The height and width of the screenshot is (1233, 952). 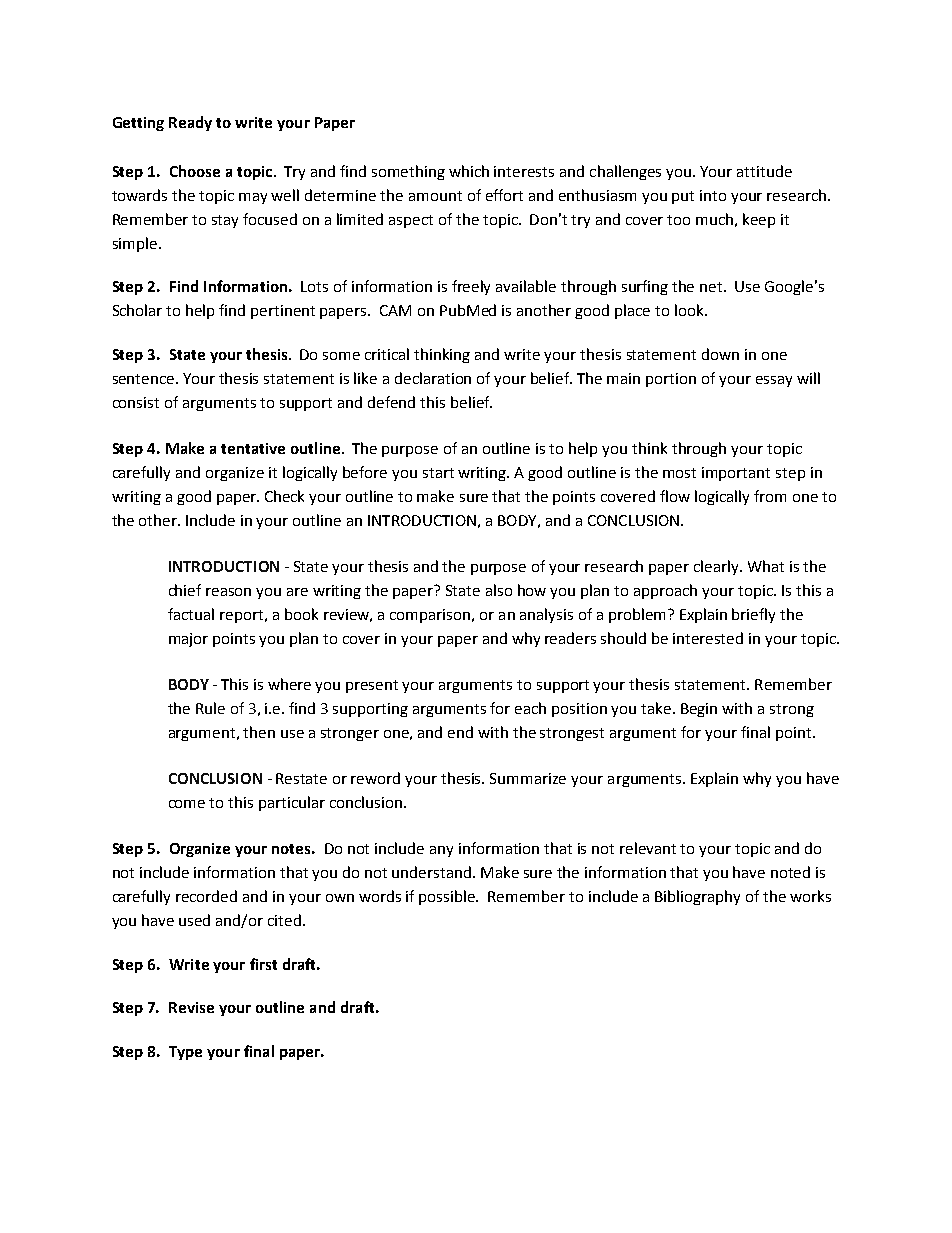 I want to click on also, so click(x=499, y=590).
